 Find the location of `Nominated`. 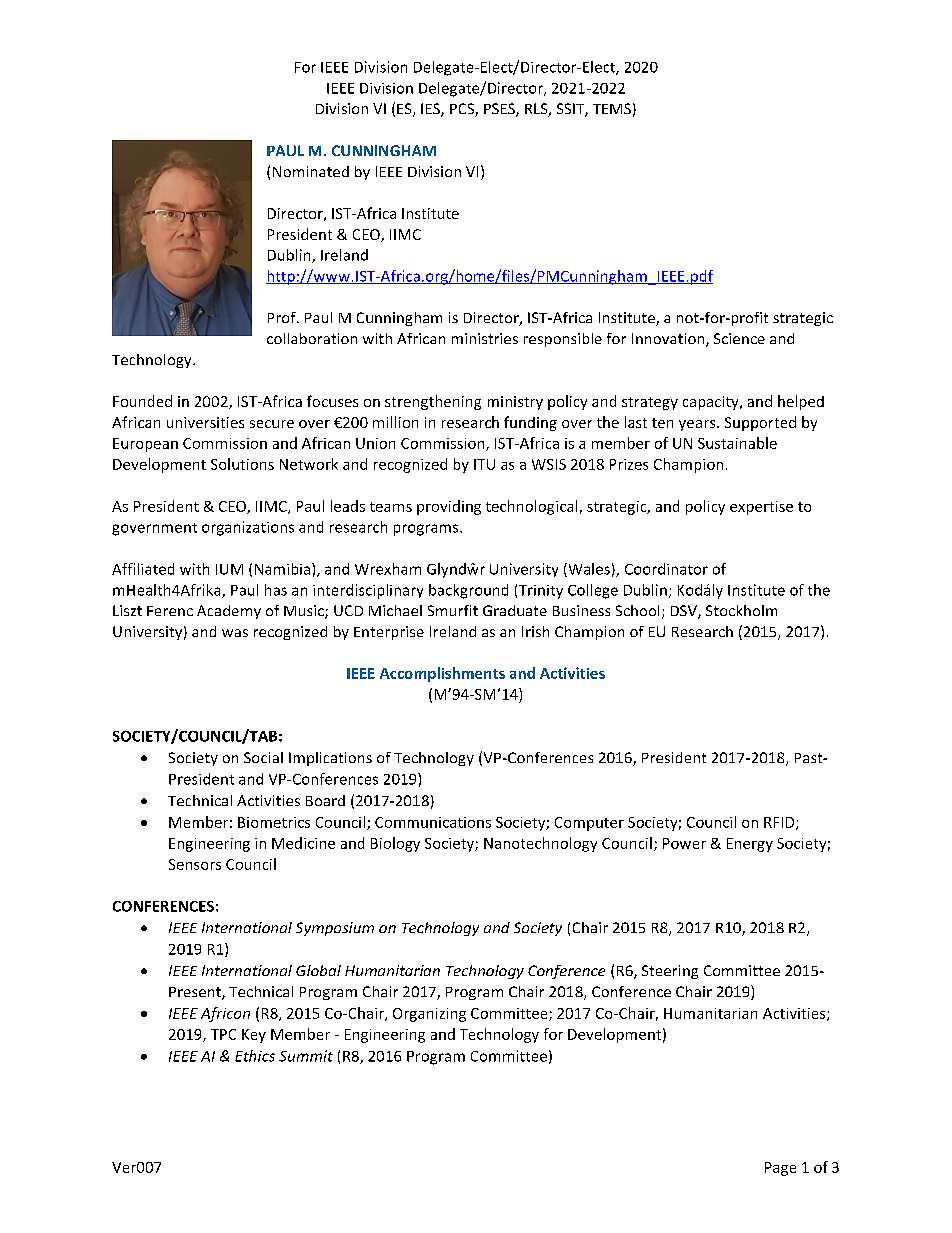

Nominated is located at coordinates (311, 171).
